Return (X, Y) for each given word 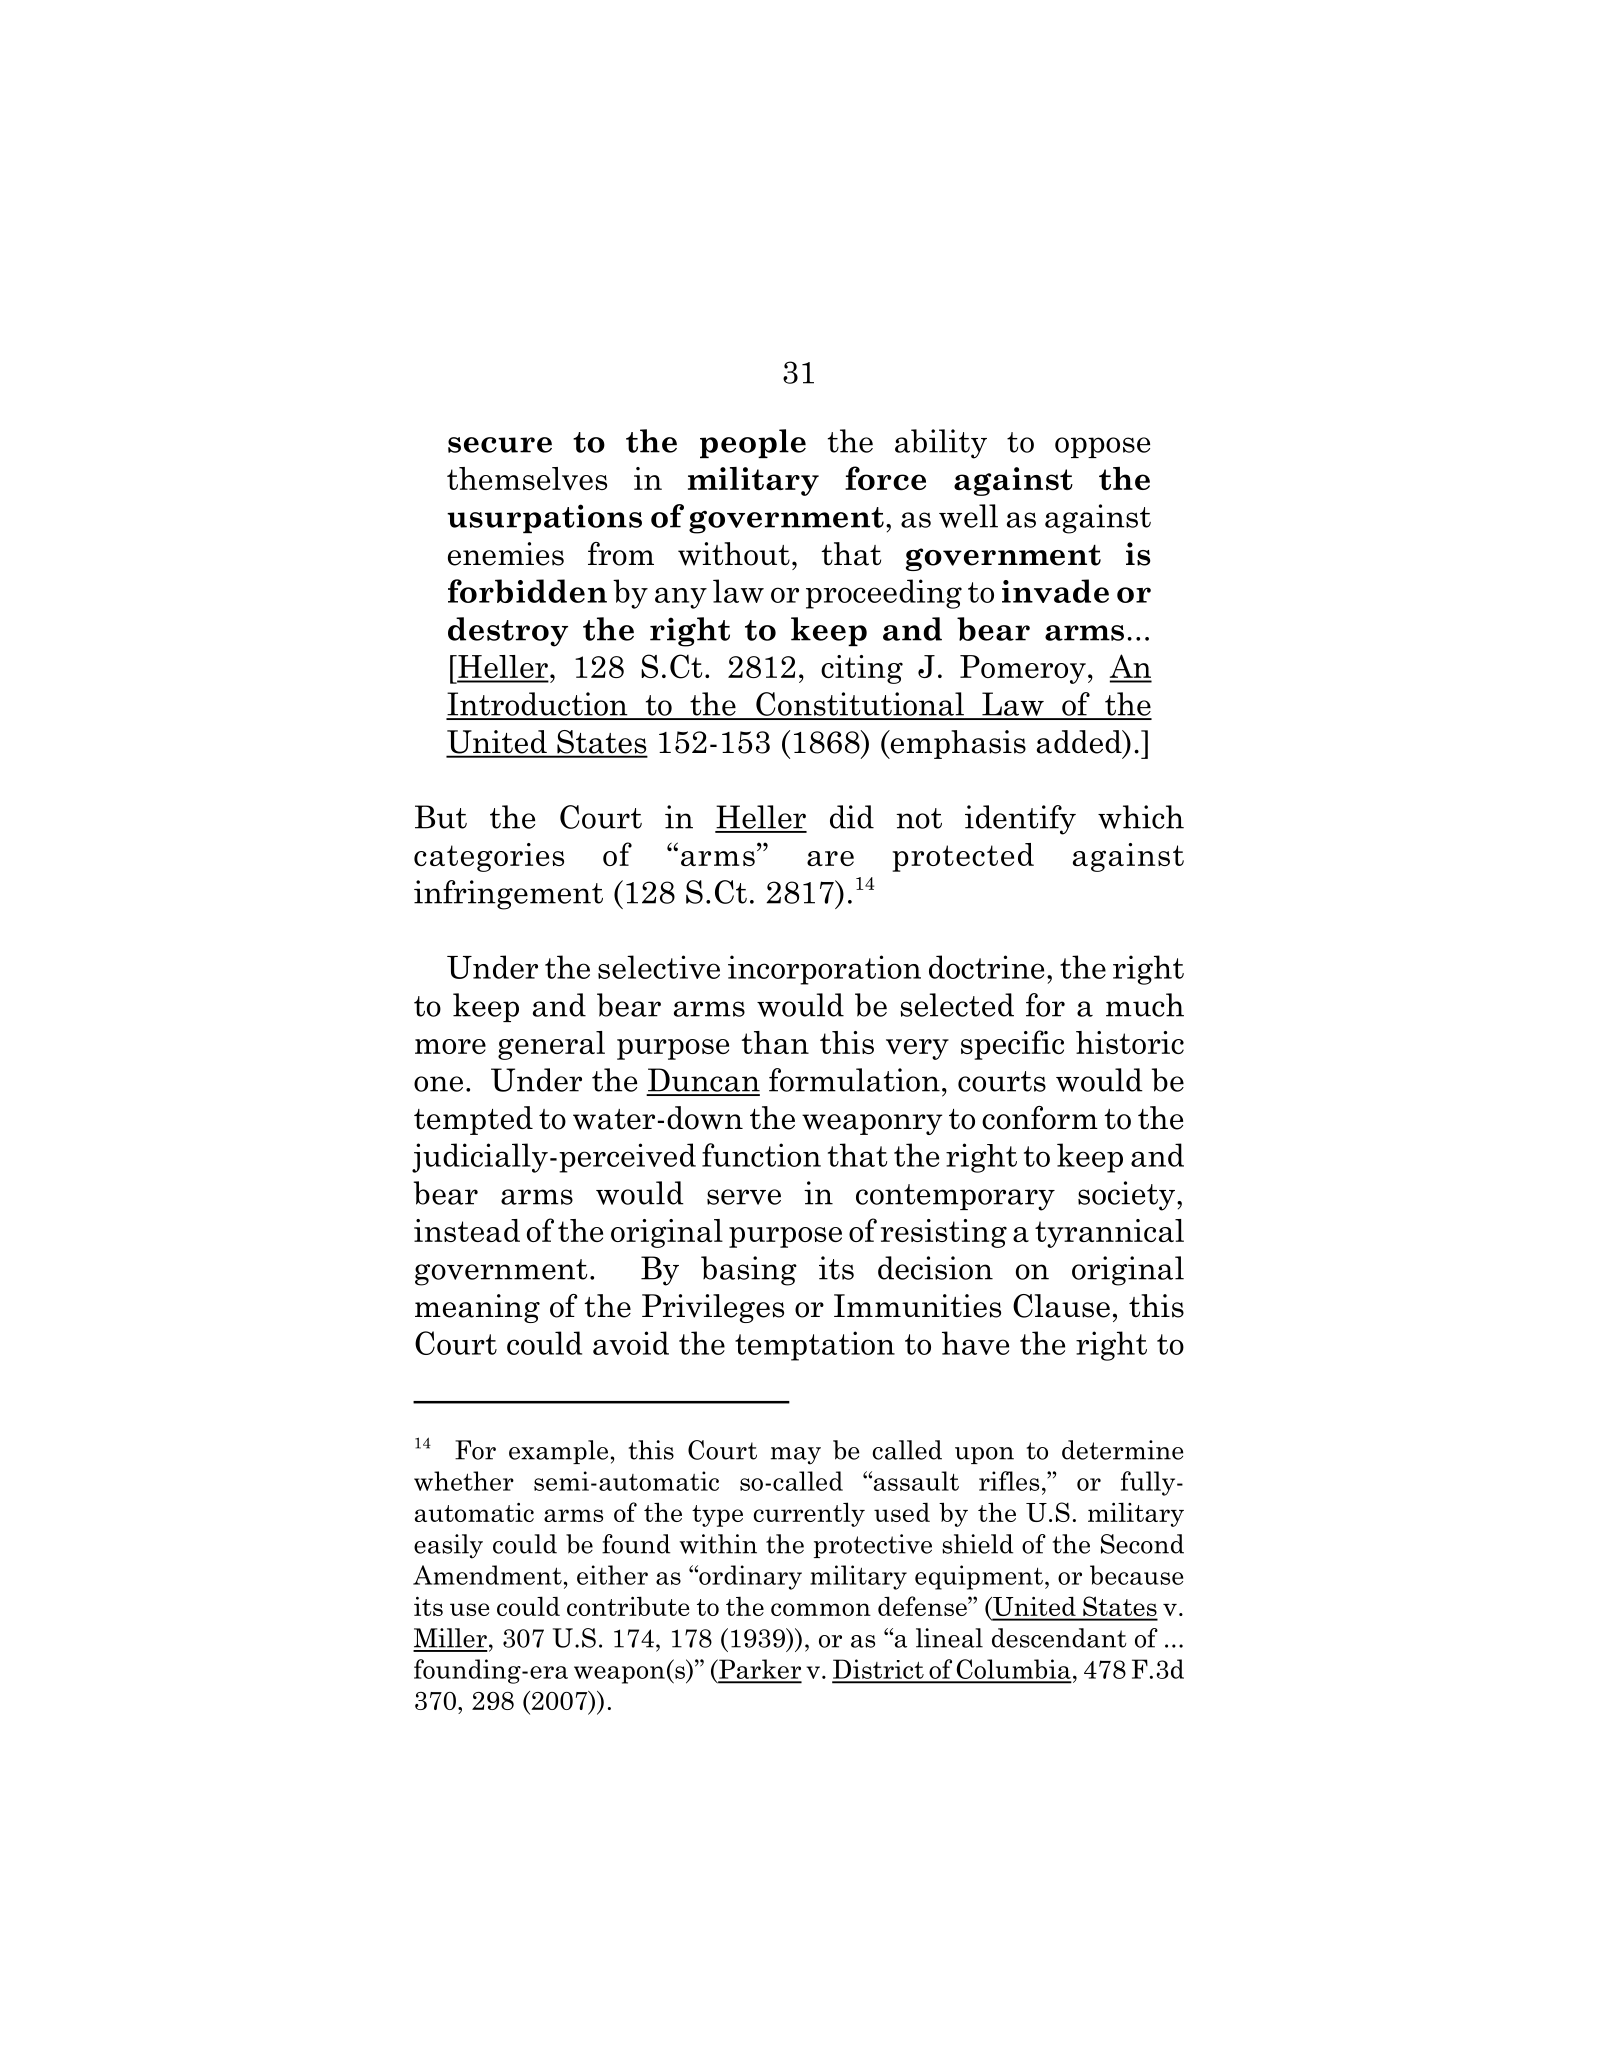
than (775, 1042)
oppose (1102, 447)
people (753, 443)
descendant (1059, 1638)
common (821, 1609)
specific (1012, 1045)
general (551, 1045)
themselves (527, 478)
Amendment (487, 1575)
